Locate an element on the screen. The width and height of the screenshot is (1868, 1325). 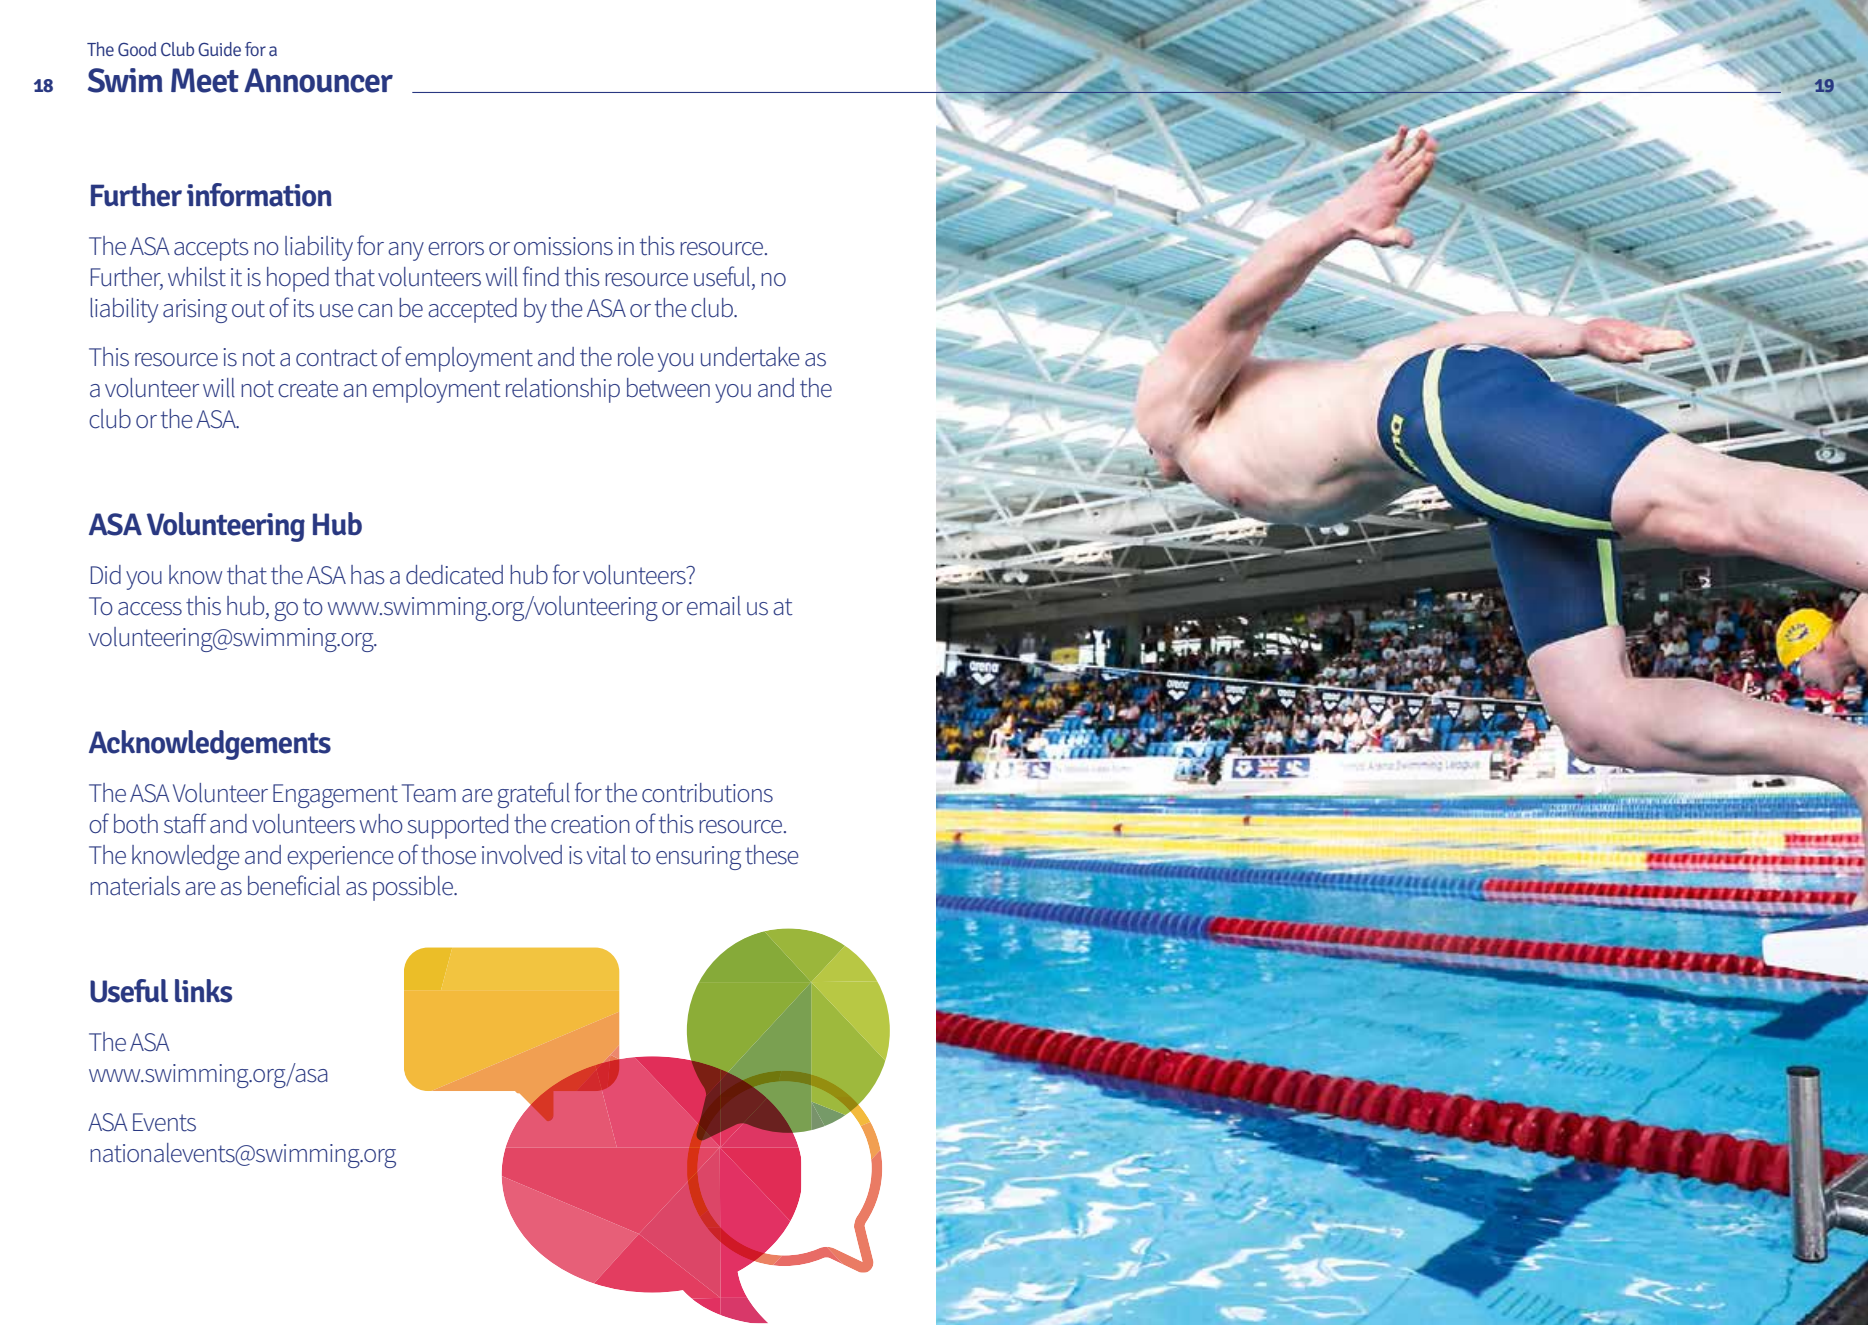
between is located at coordinates (668, 388).
